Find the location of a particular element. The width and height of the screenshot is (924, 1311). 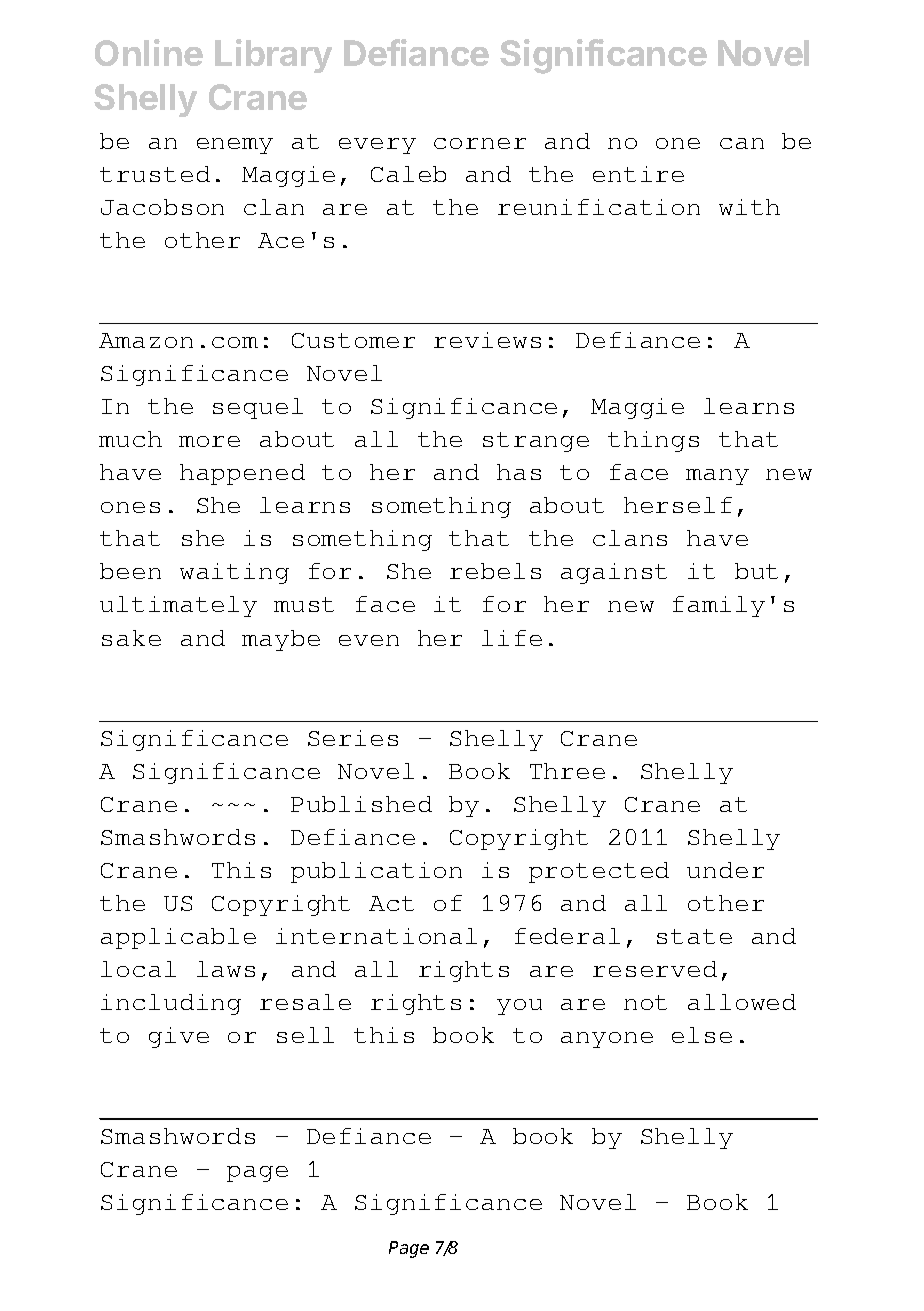

sequel is located at coordinates (258, 408).
